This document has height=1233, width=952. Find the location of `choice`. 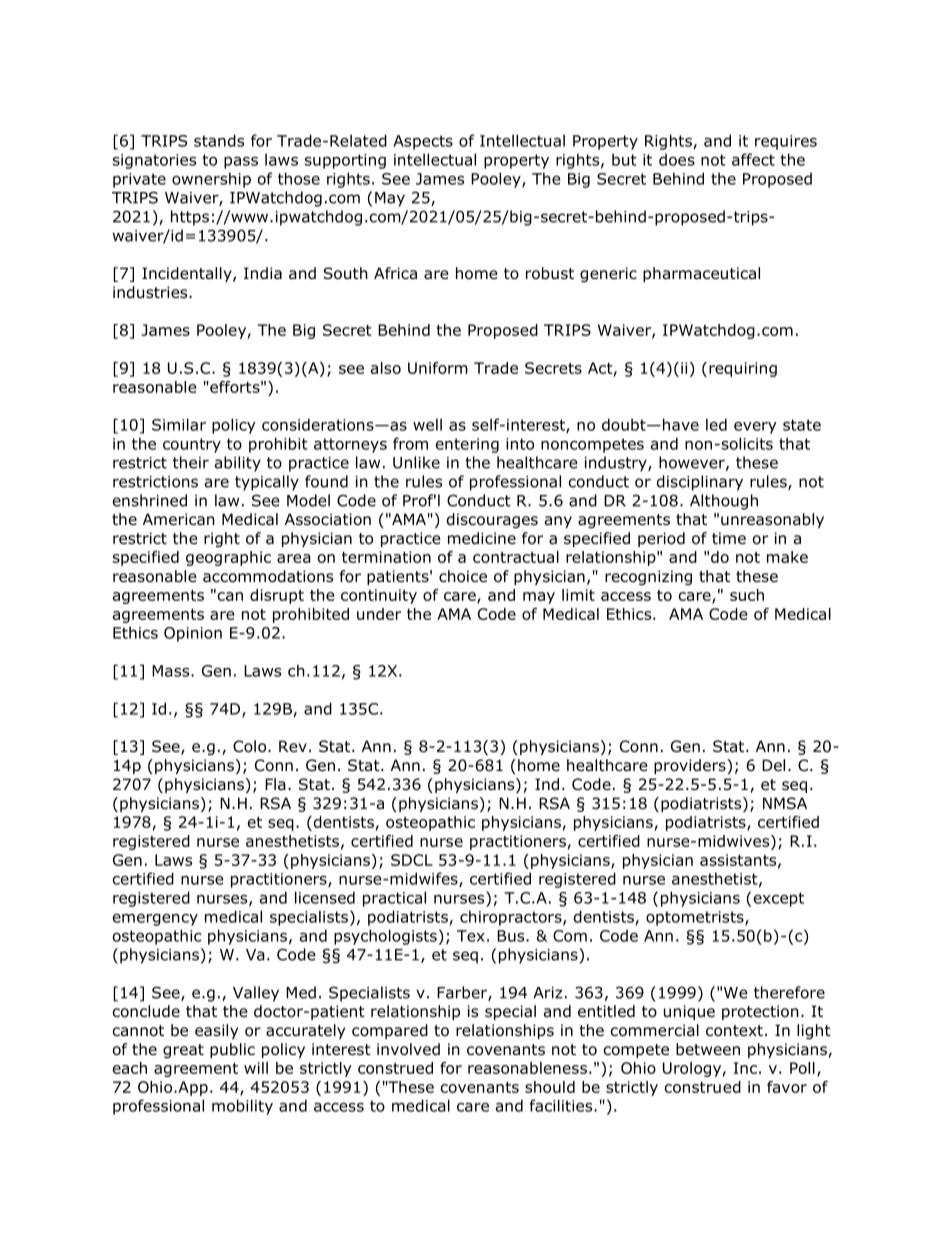

choice is located at coordinates (463, 576).
